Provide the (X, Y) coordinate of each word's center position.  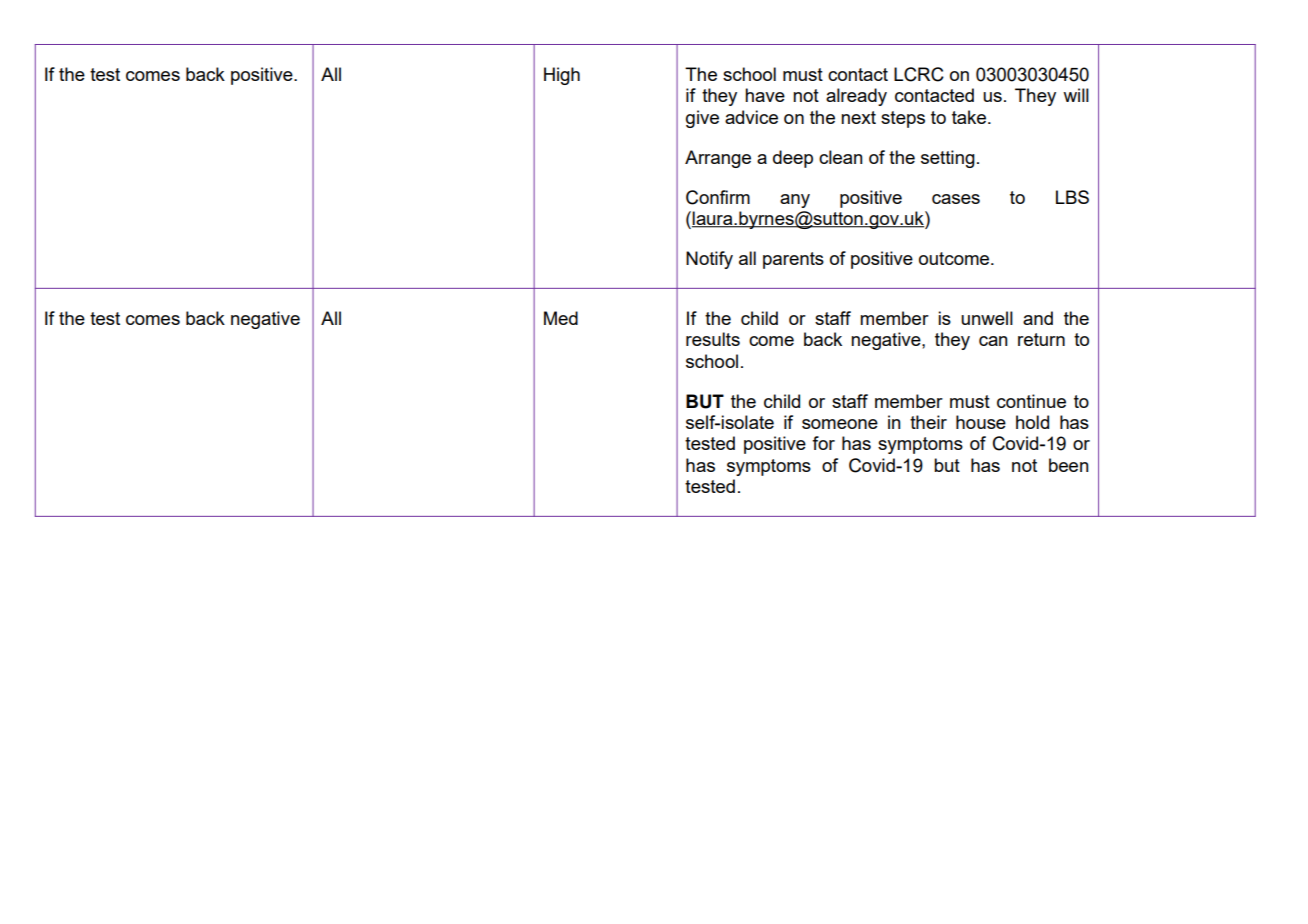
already (856, 97)
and (1038, 318)
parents (793, 260)
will (1076, 95)
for (823, 443)
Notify (709, 260)
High (562, 76)
